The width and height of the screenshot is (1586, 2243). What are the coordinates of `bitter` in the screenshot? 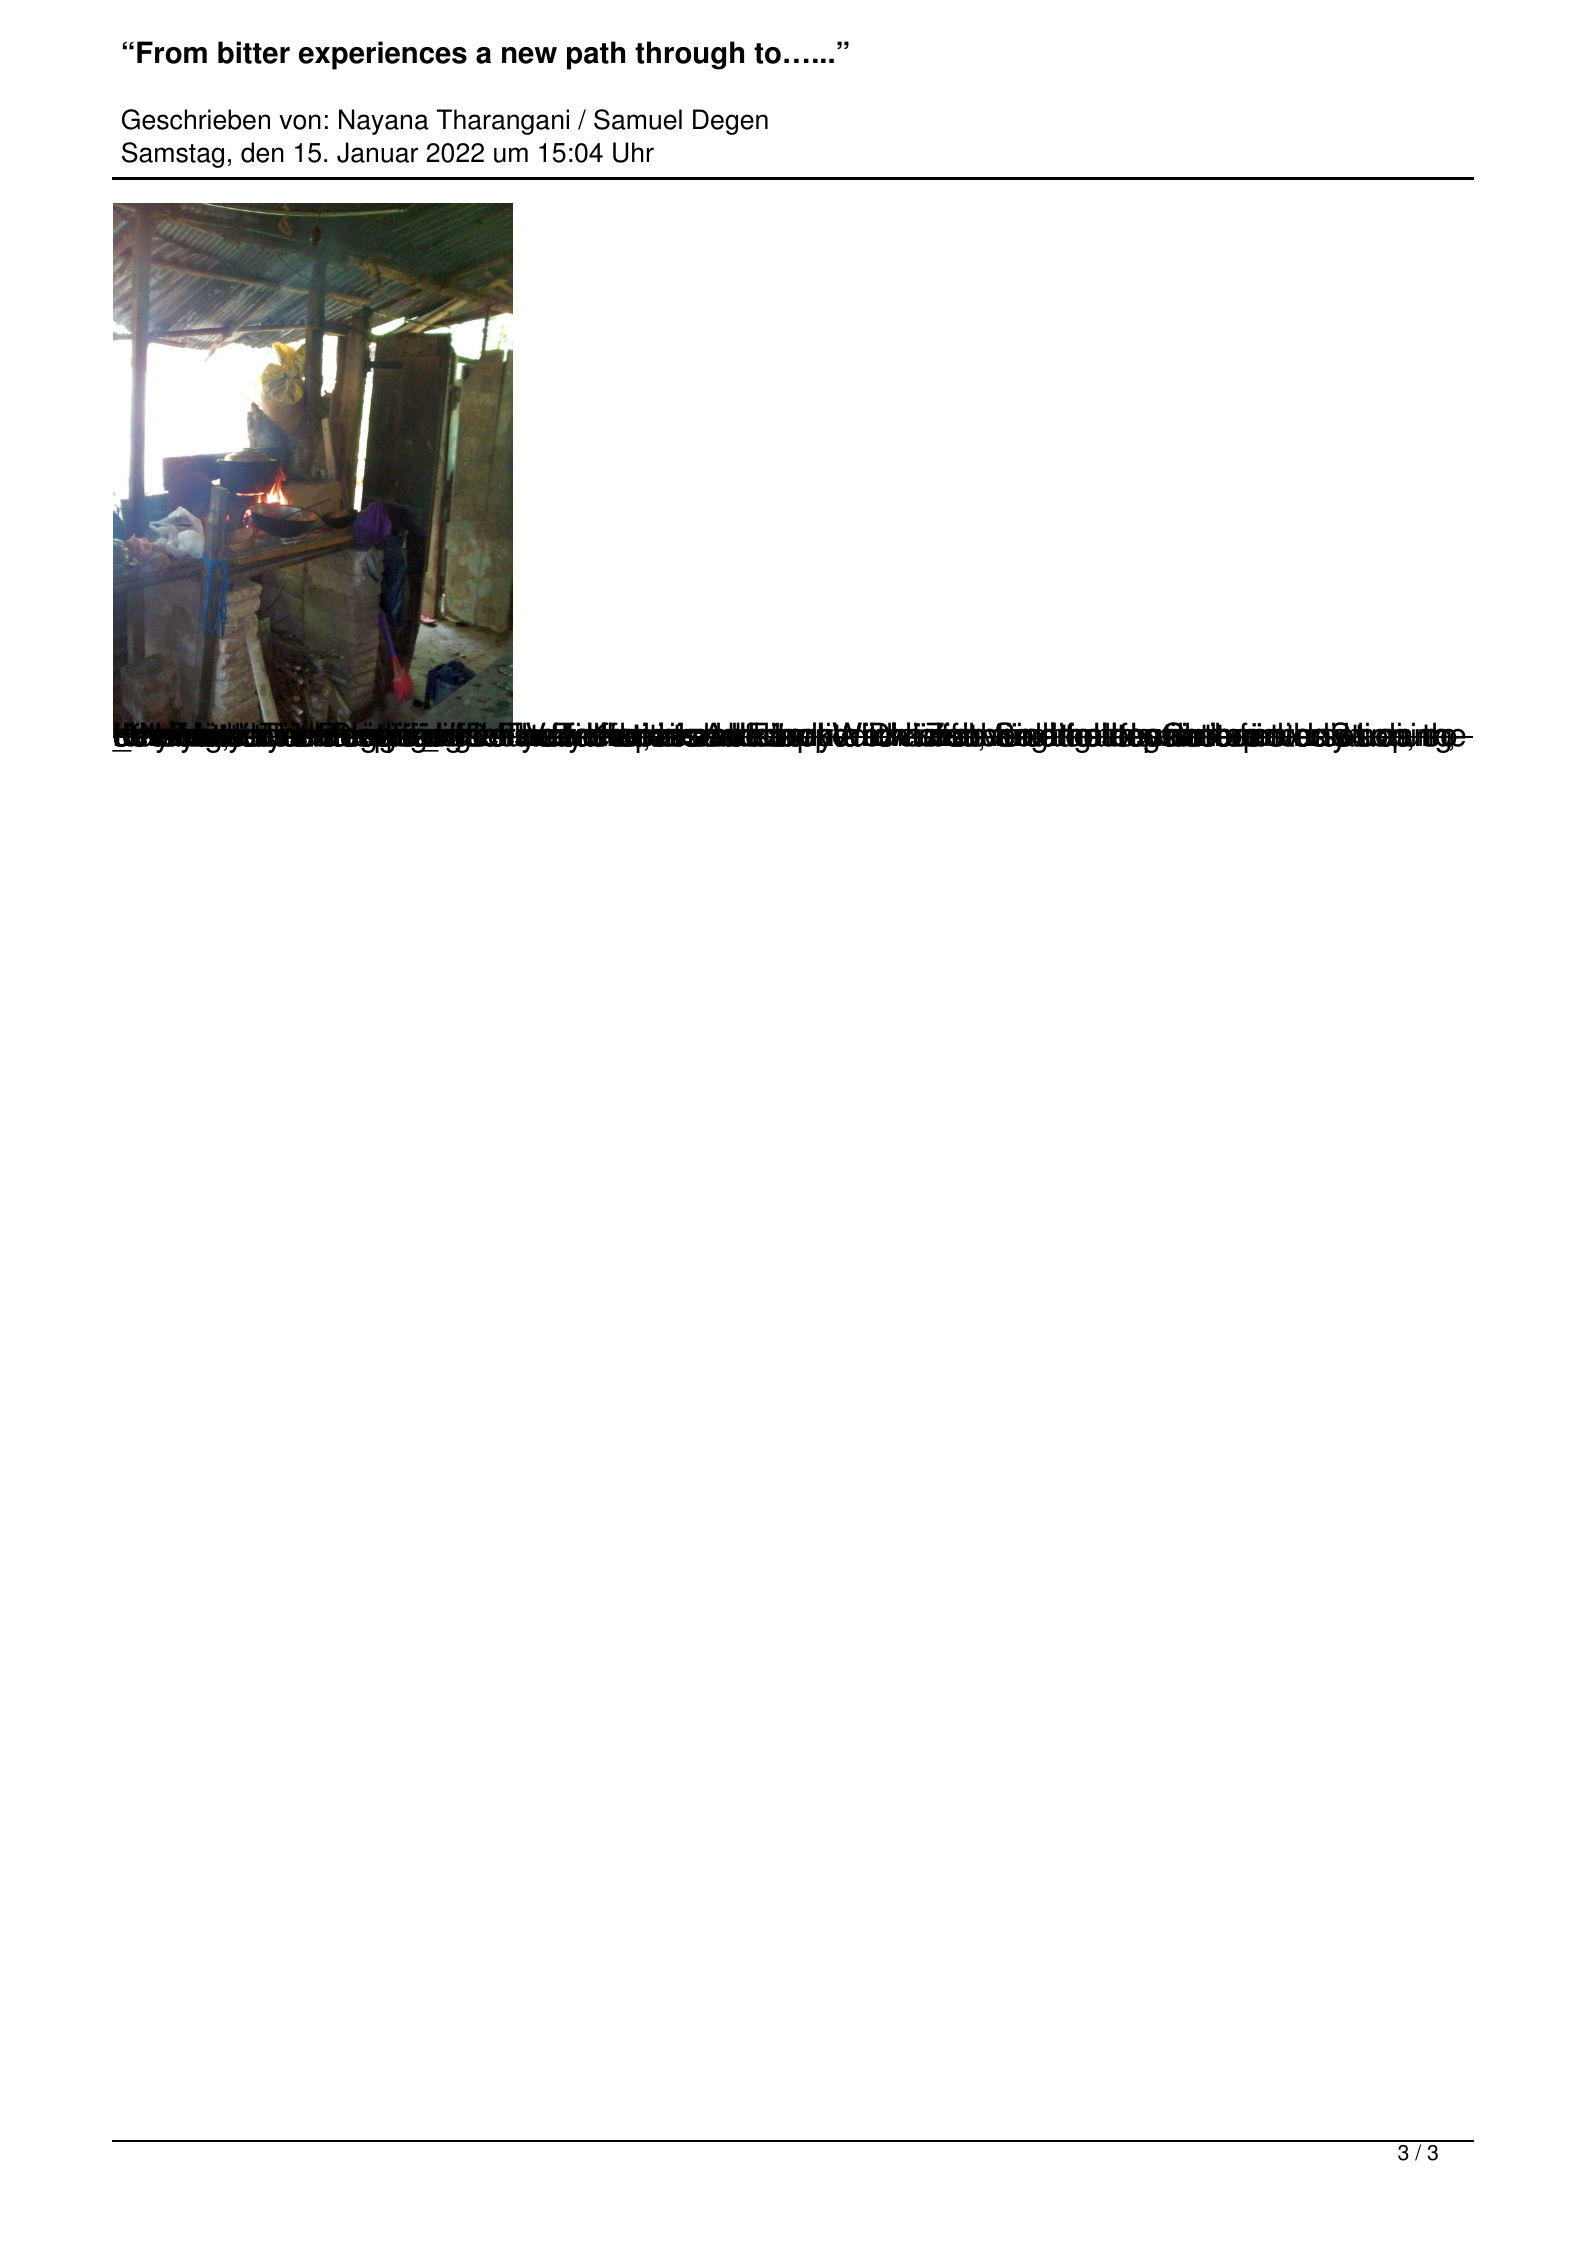 It's located at (254, 52).
